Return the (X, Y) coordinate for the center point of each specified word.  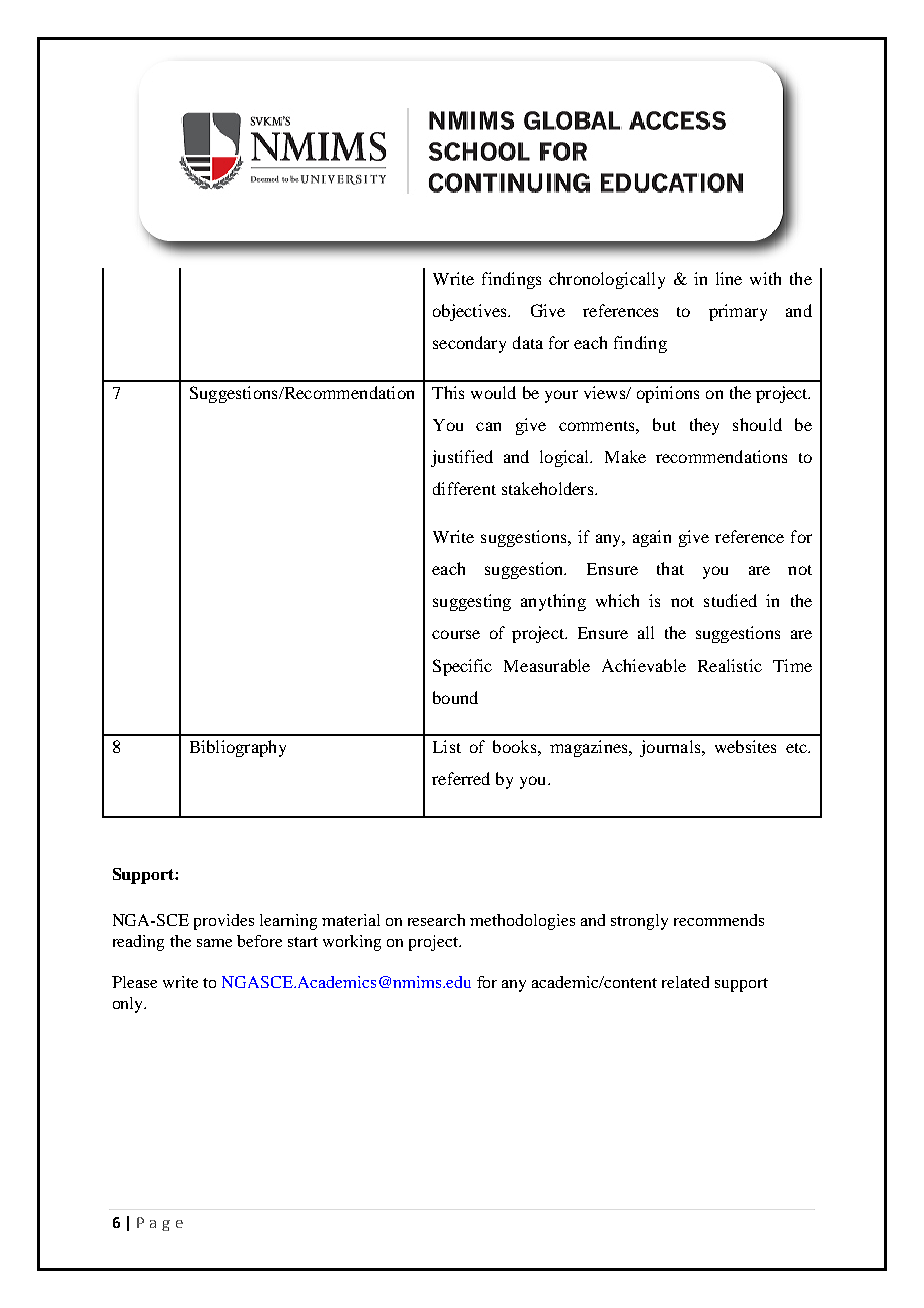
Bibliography (238, 748)
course (456, 634)
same (214, 943)
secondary (469, 344)
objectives (471, 312)
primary (738, 312)
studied (730, 600)
